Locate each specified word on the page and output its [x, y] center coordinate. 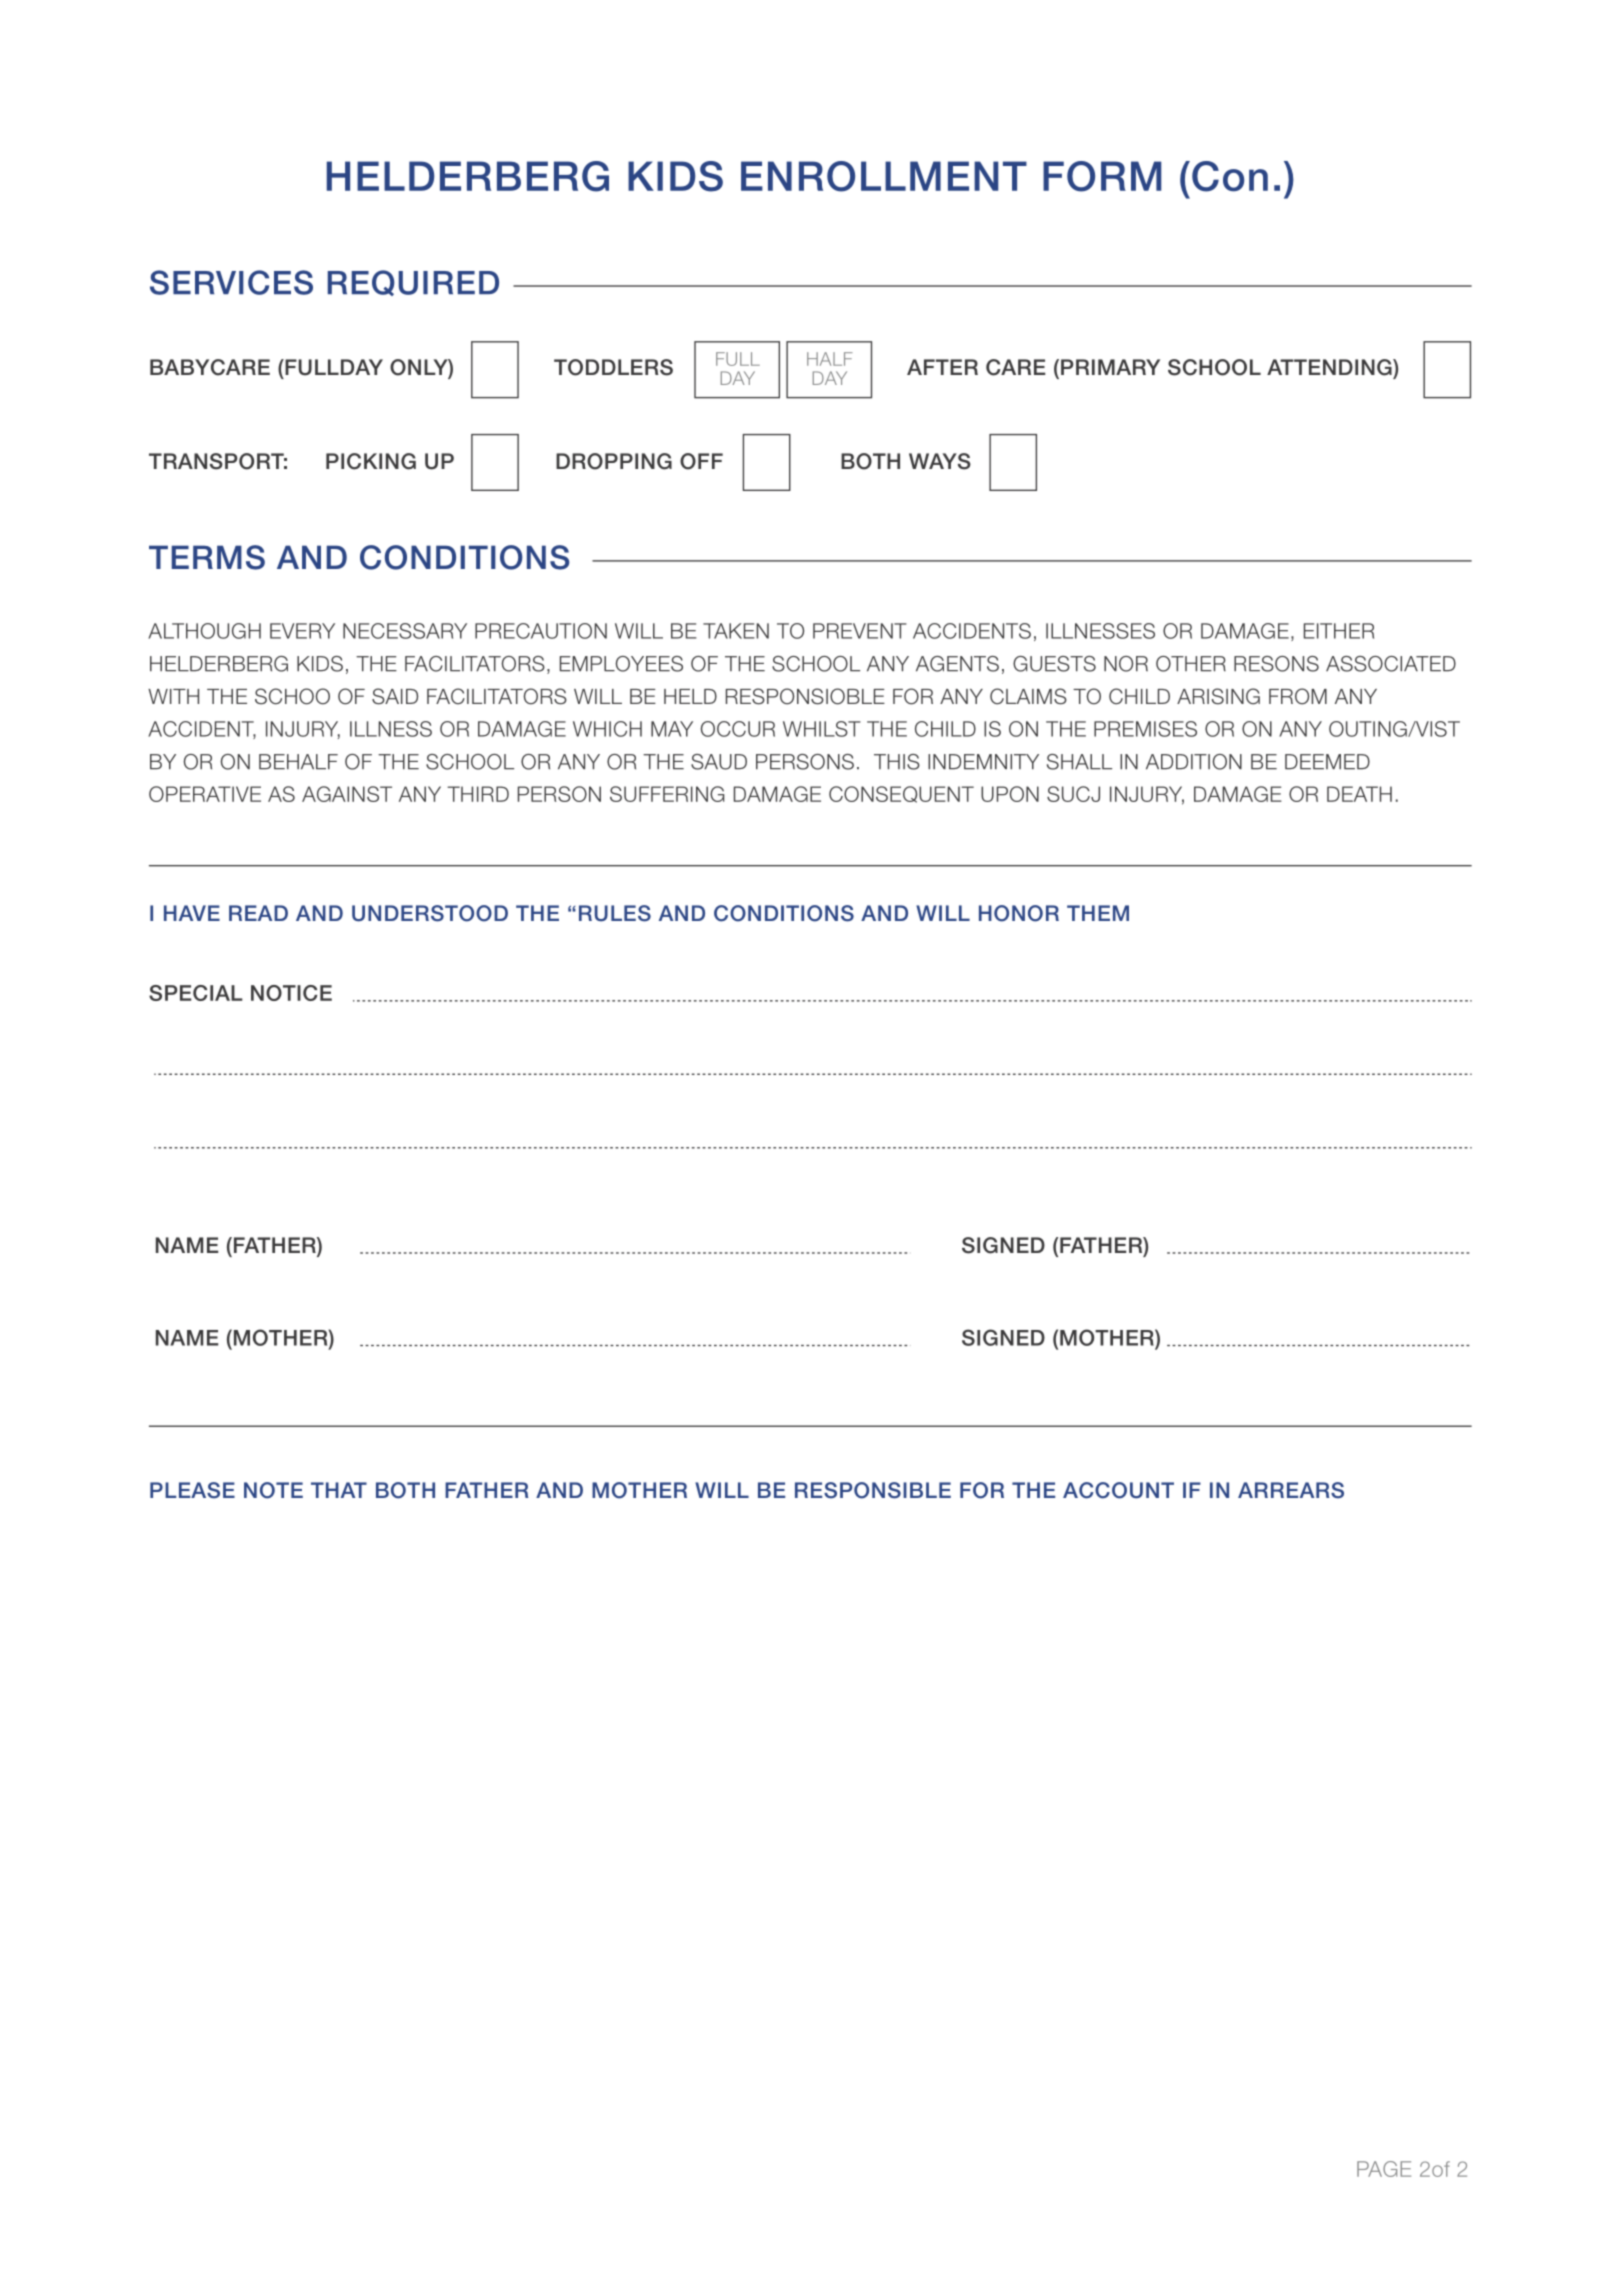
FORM [1102, 176]
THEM [1098, 913]
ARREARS [1291, 1490]
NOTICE [291, 993]
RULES [615, 913]
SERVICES [231, 282]
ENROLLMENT [884, 176]
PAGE [1384, 2169]
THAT [339, 1490]
